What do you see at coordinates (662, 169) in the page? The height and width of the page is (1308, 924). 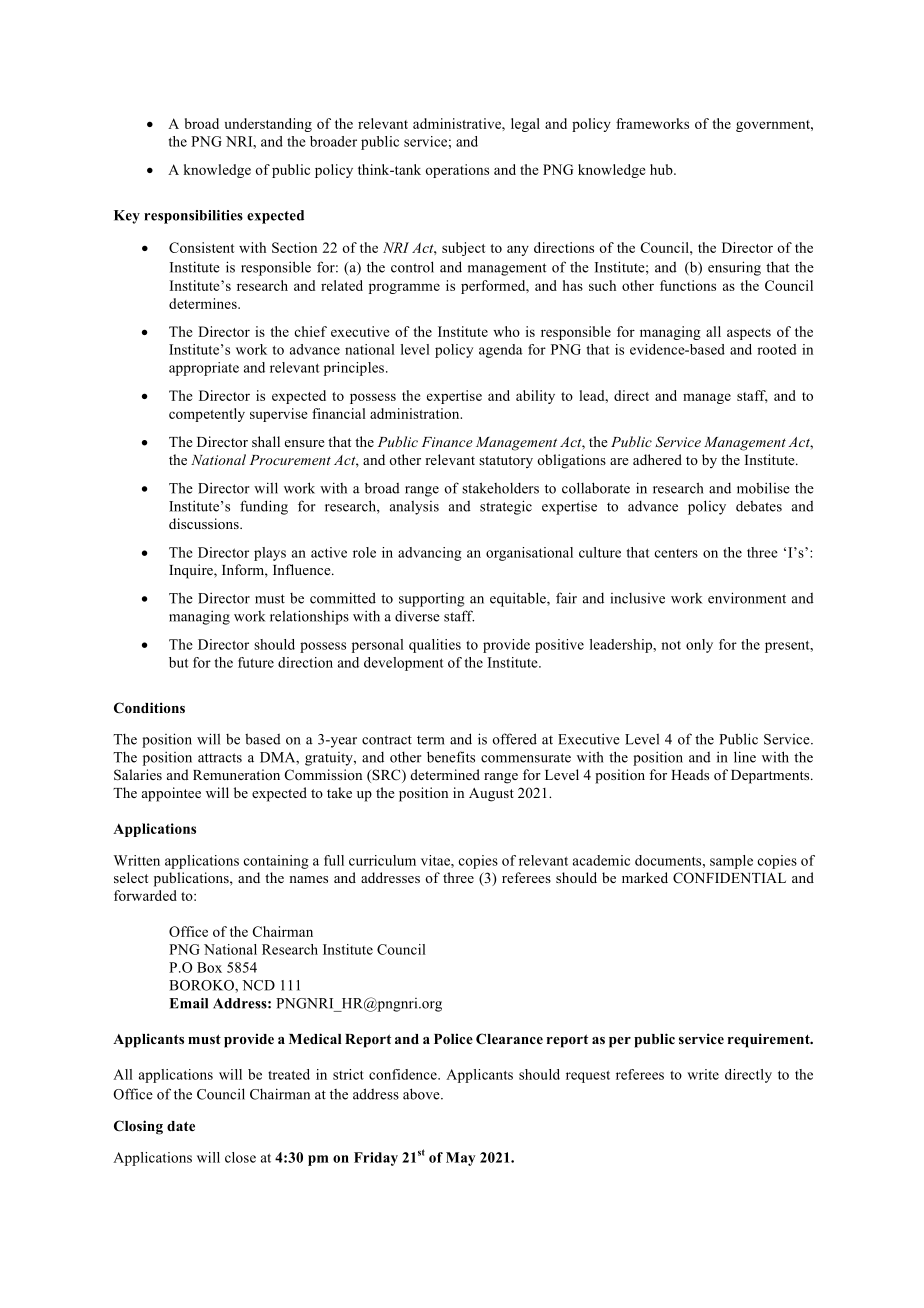 I see `hub` at bounding box center [662, 169].
